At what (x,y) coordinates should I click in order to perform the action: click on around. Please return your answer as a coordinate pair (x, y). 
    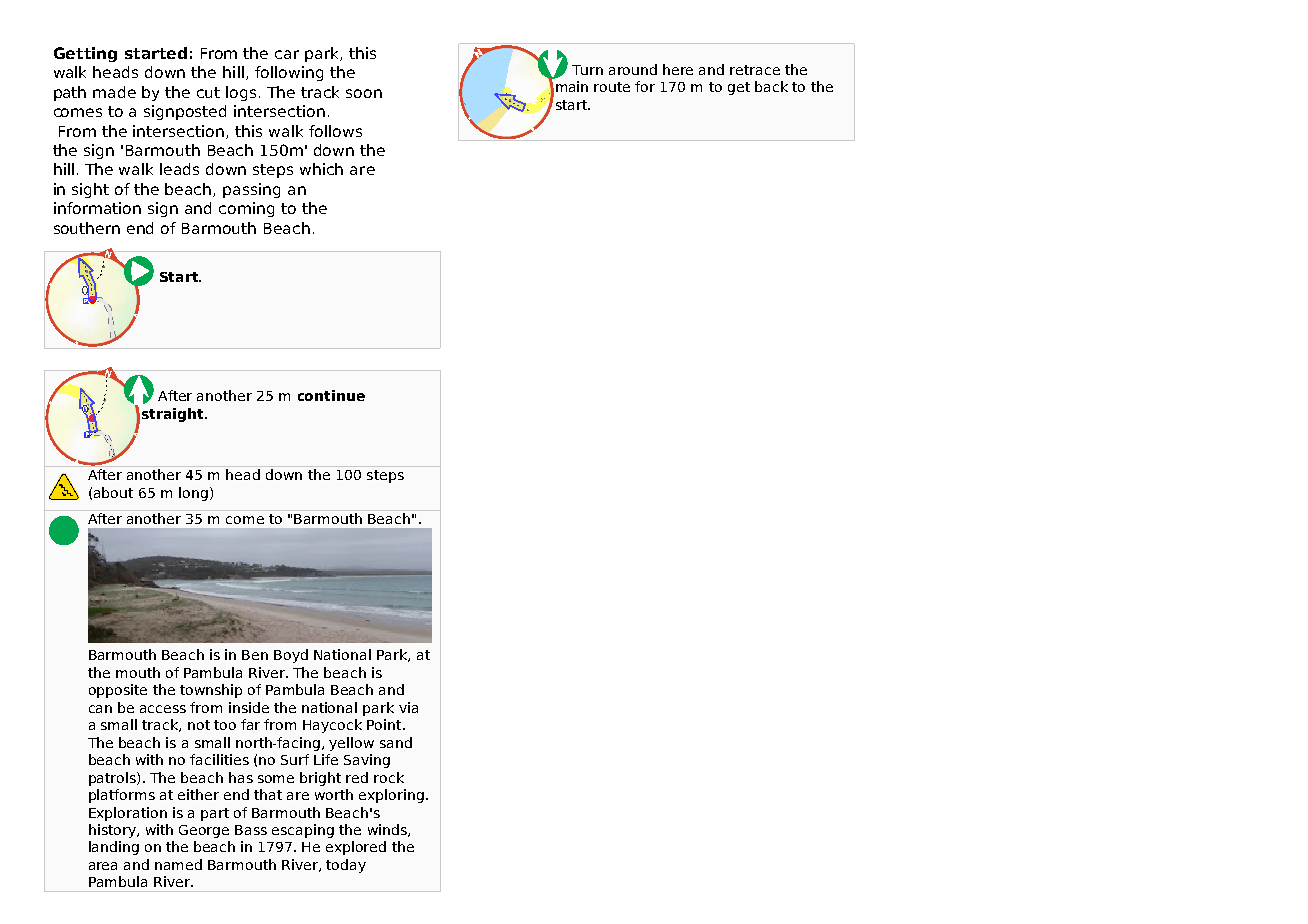
    Looking at the image, I should click on (633, 69).
